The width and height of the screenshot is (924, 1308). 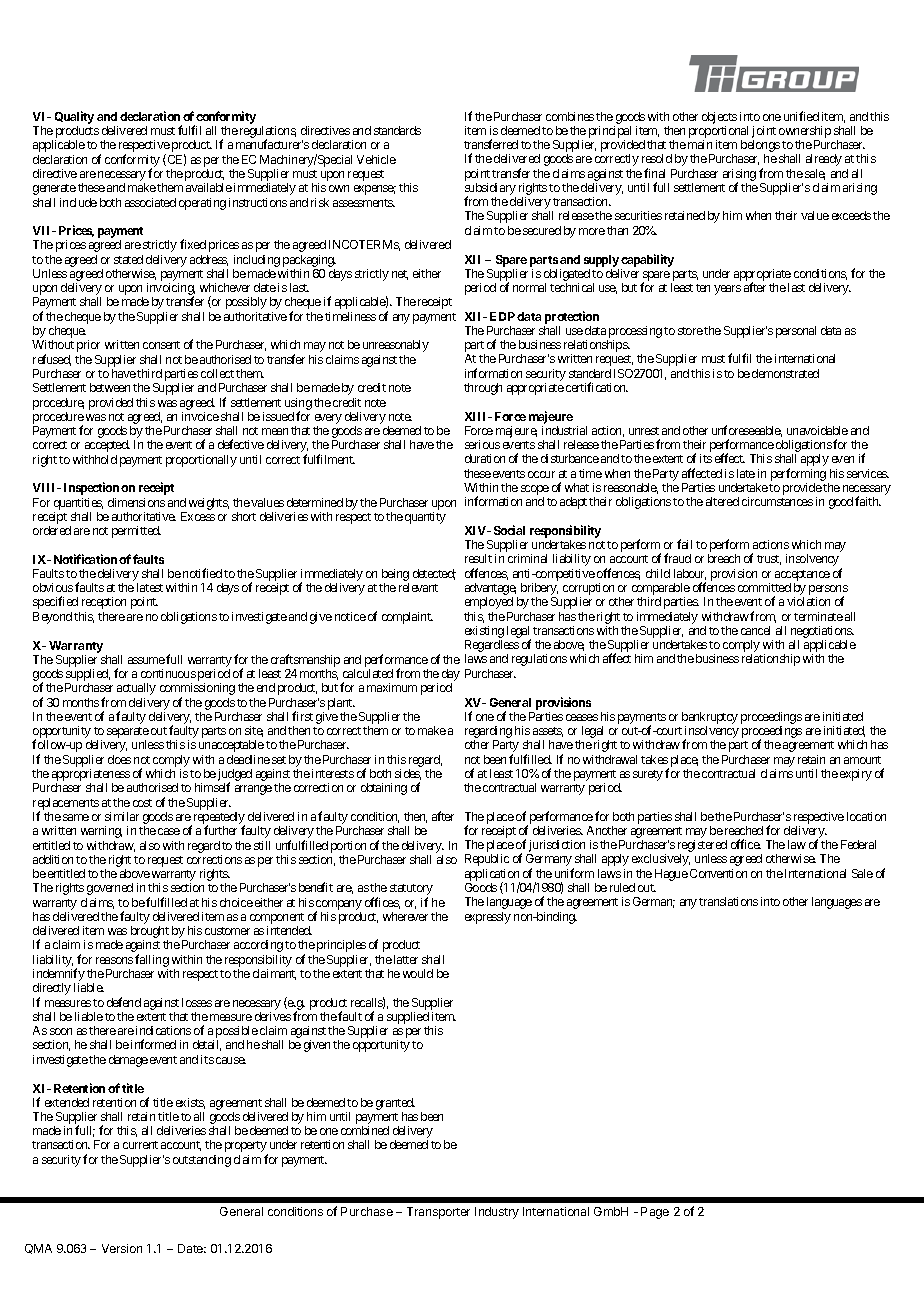 I want to click on unforeseeable, so click(x=747, y=431).
